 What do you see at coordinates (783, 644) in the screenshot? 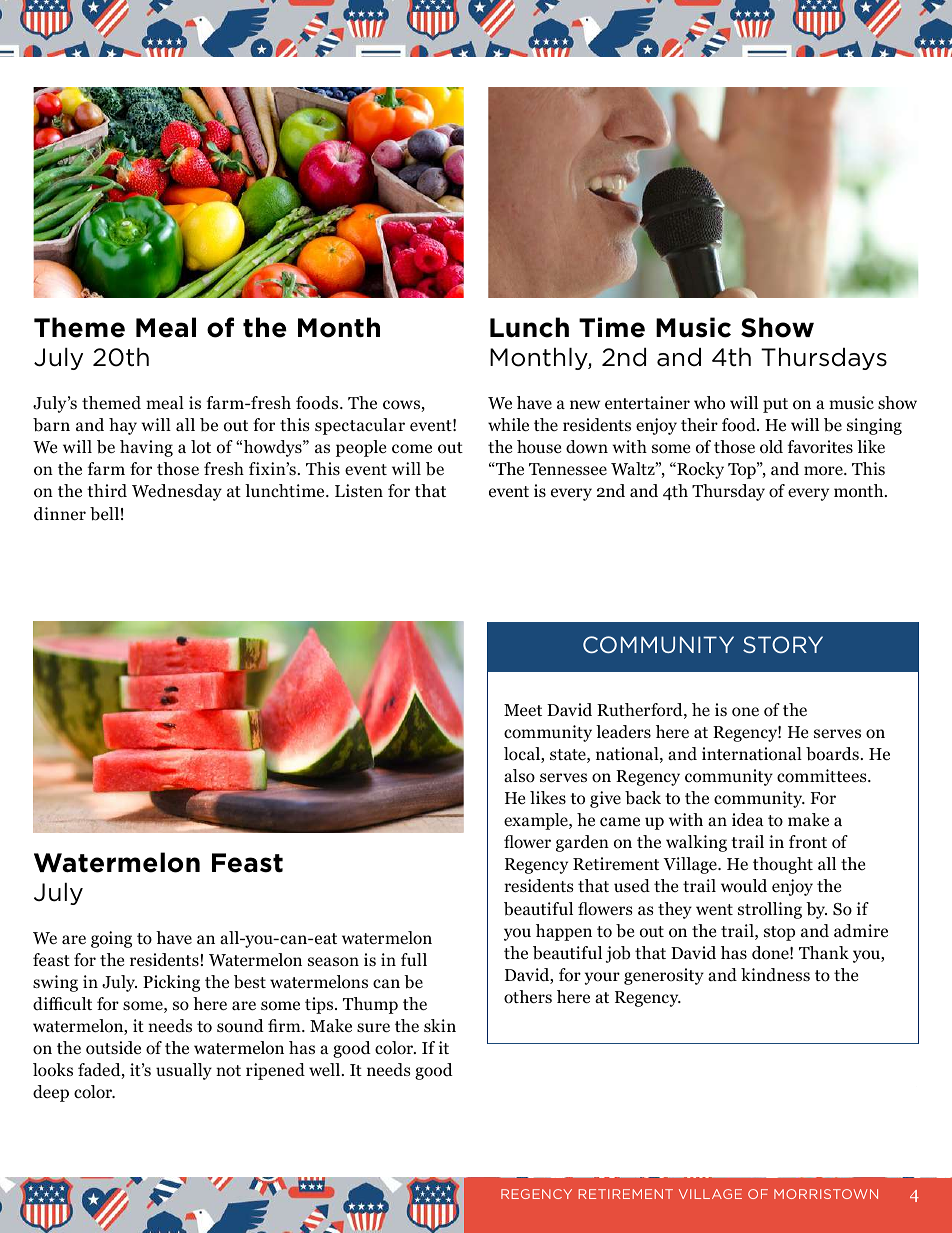
I see `STORY` at bounding box center [783, 644].
